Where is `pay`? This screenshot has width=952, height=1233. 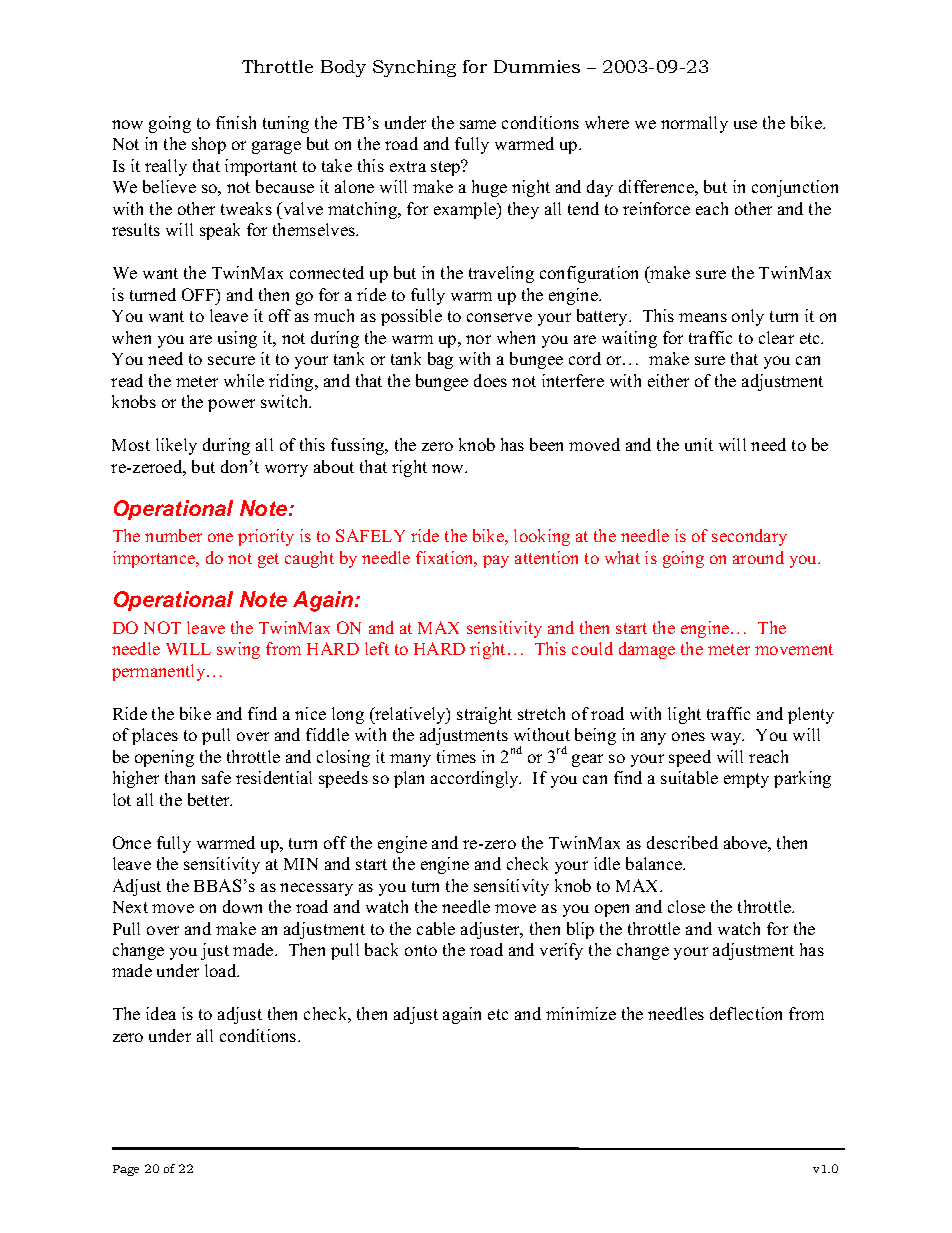
pay is located at coordinates (496, 561).
